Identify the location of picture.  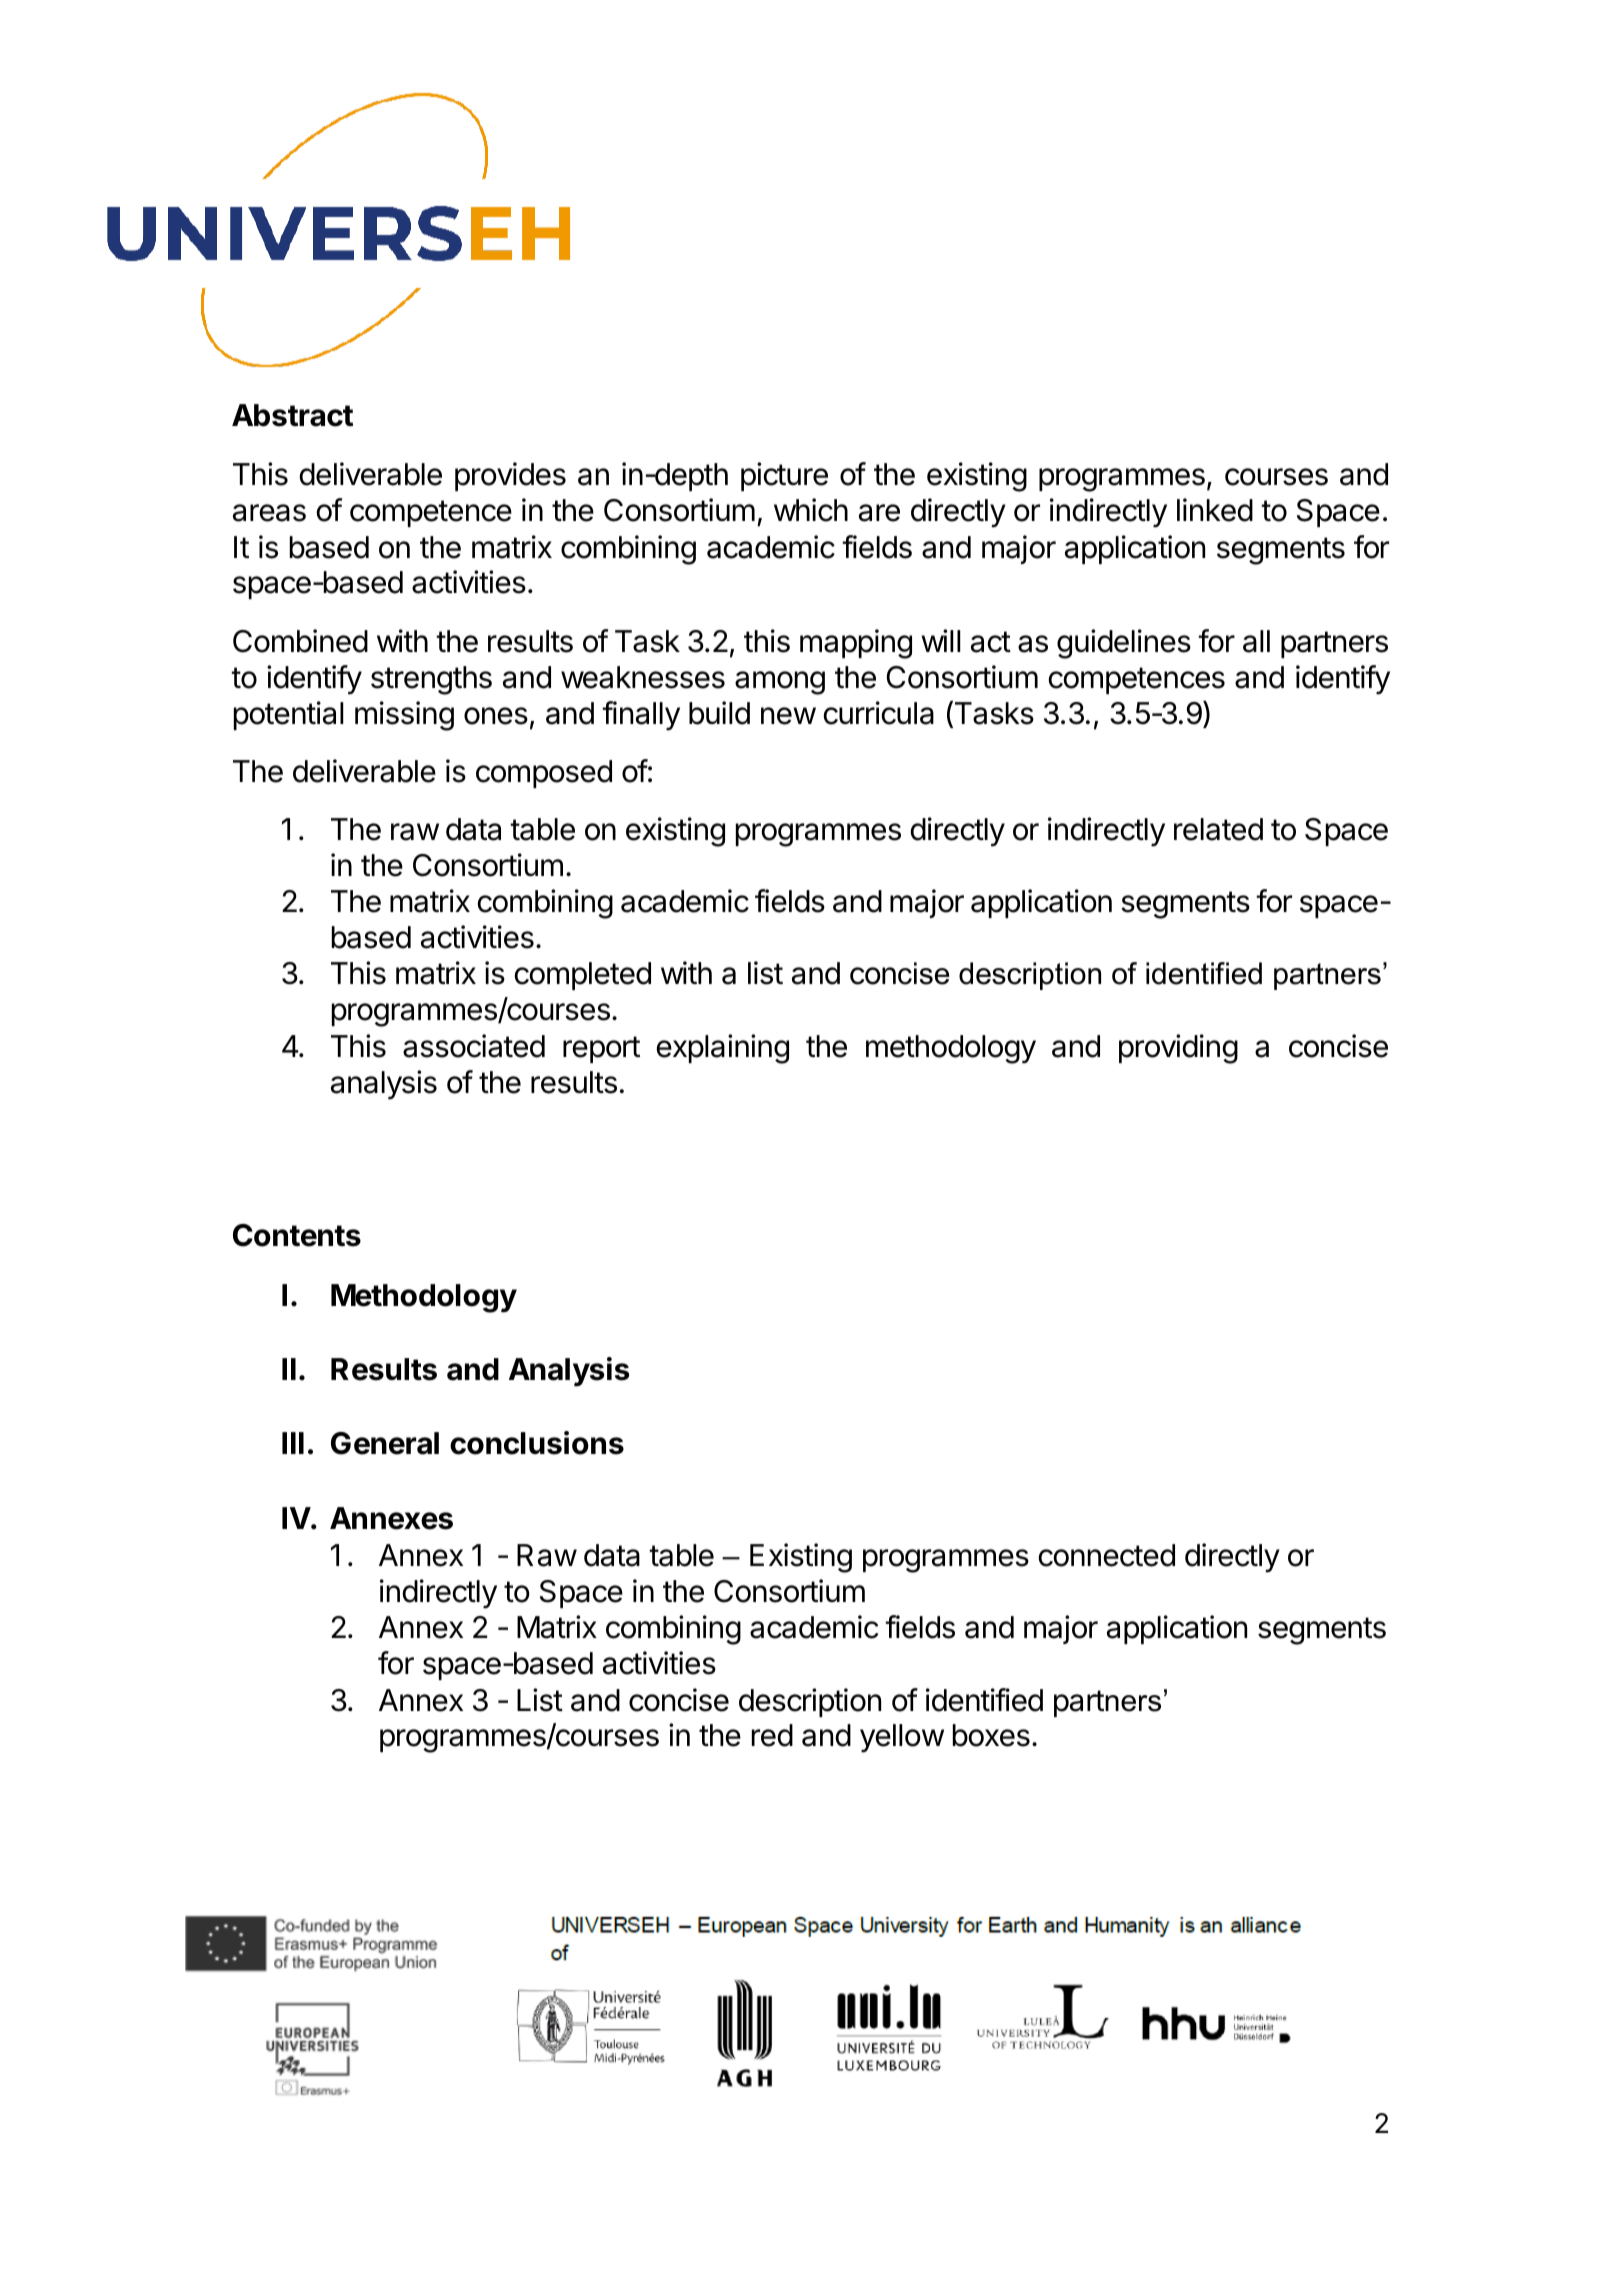
(784, 476).
